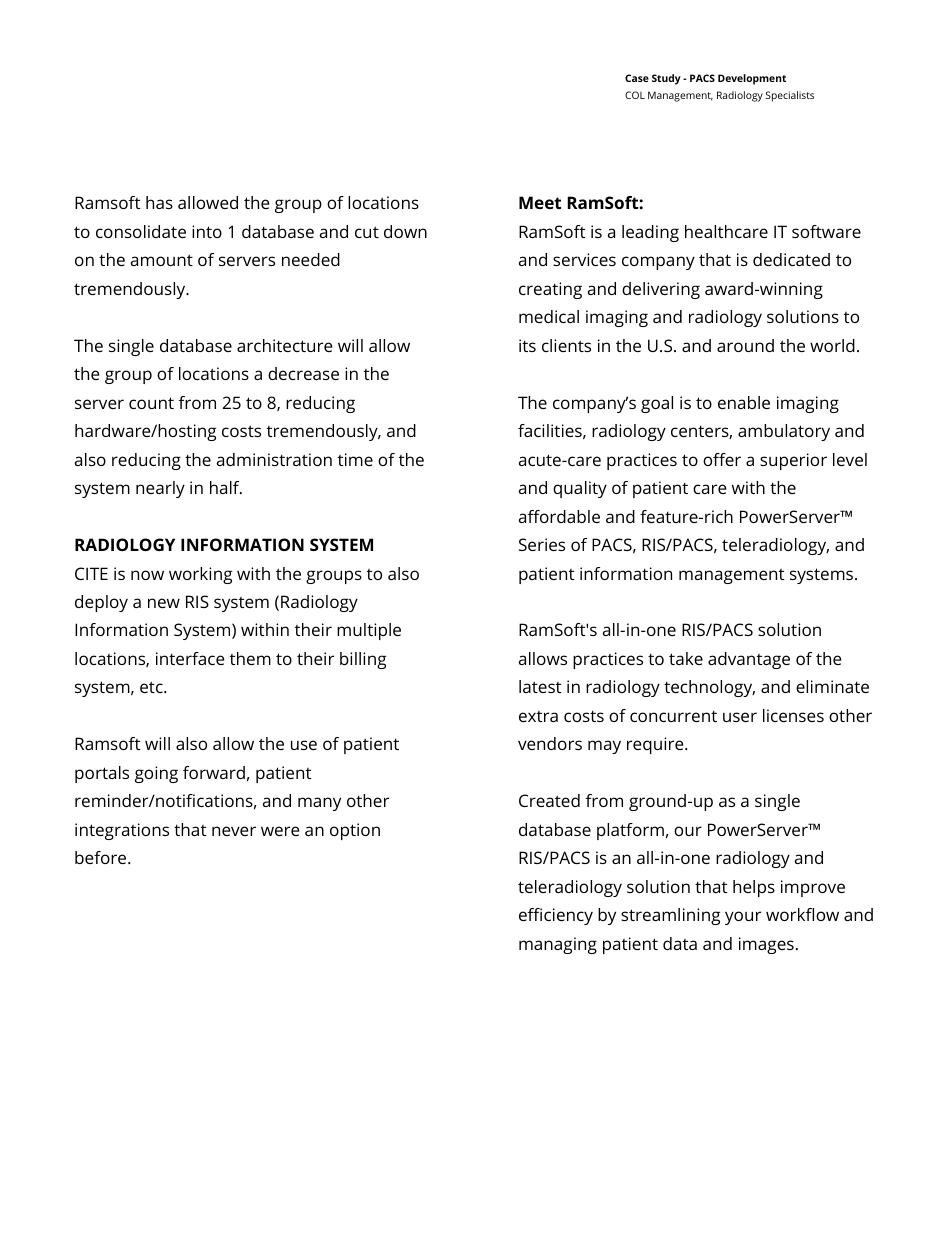 This image has height=1233, width=952. Describe the element at coordinates (162, 260) in the image. I see `amount` at that location.
